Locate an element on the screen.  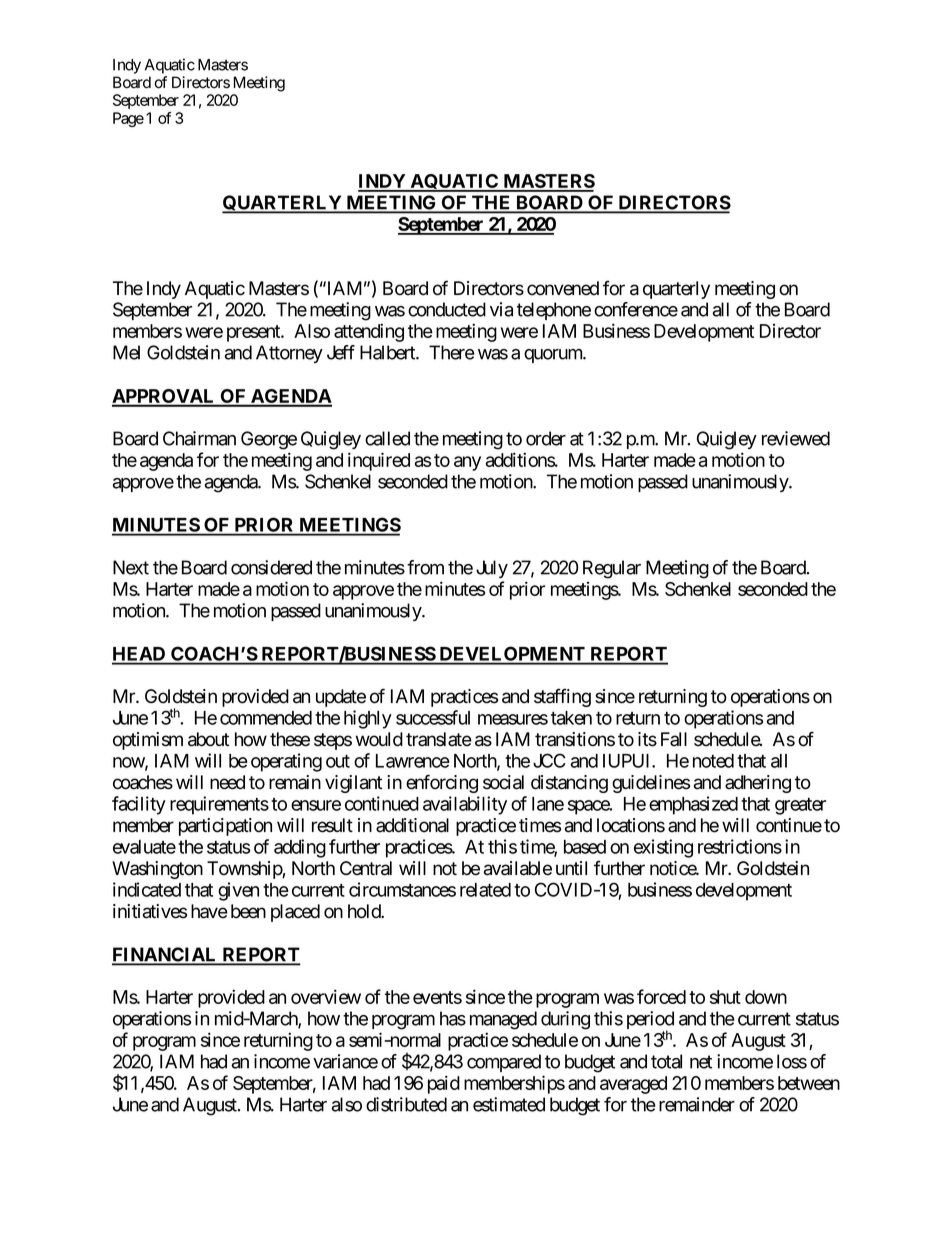
shut is located at coordinates (725, 997).
